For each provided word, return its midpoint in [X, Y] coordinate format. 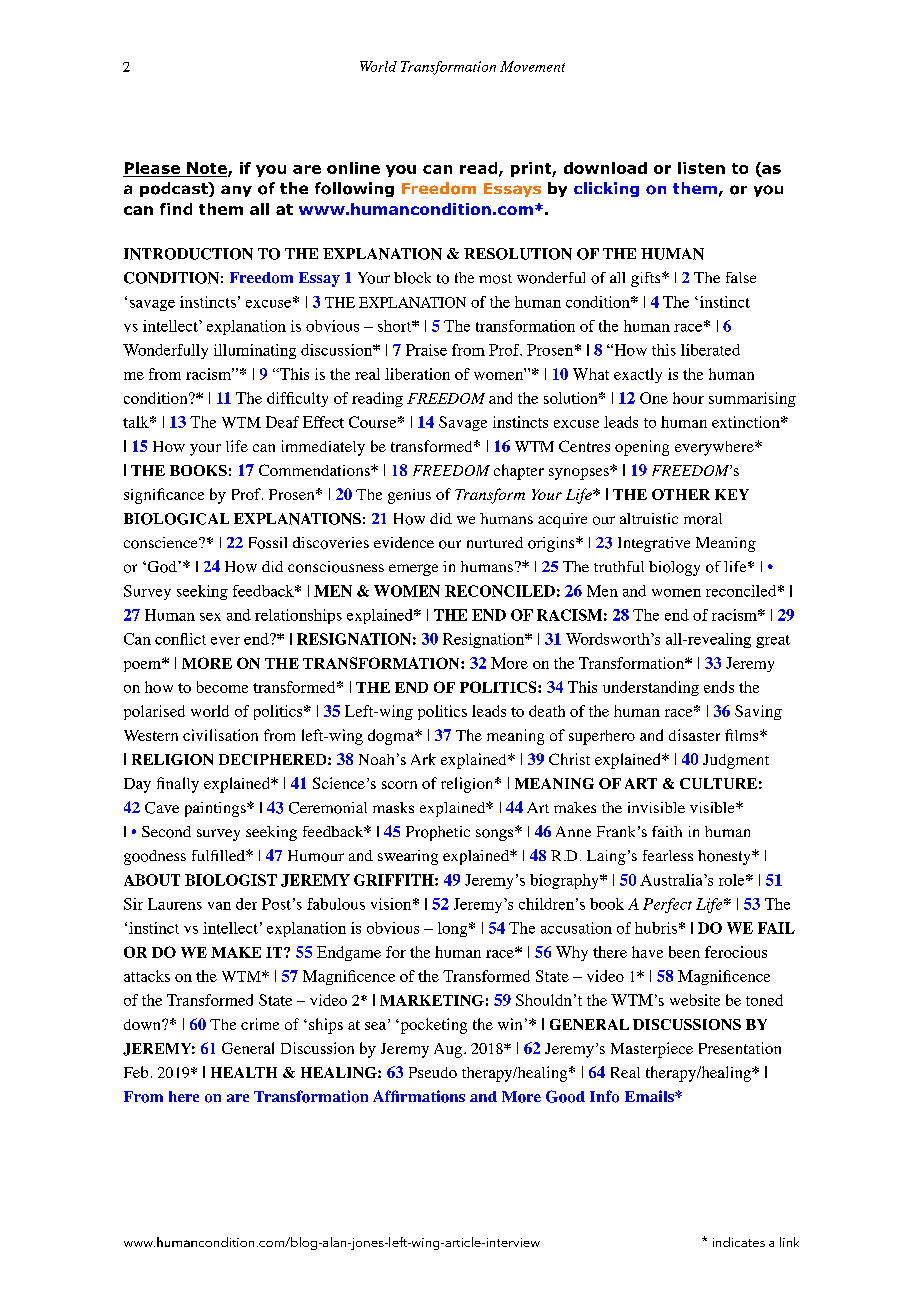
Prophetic [438, 833]
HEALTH [244, 1072]
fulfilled [219, 855]
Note [208, 169]
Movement [532, 66]
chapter [519, 472]
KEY [732, 494]
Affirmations [419, 1096]
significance [164, 496]
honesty [725, 857]
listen [701, 168]
